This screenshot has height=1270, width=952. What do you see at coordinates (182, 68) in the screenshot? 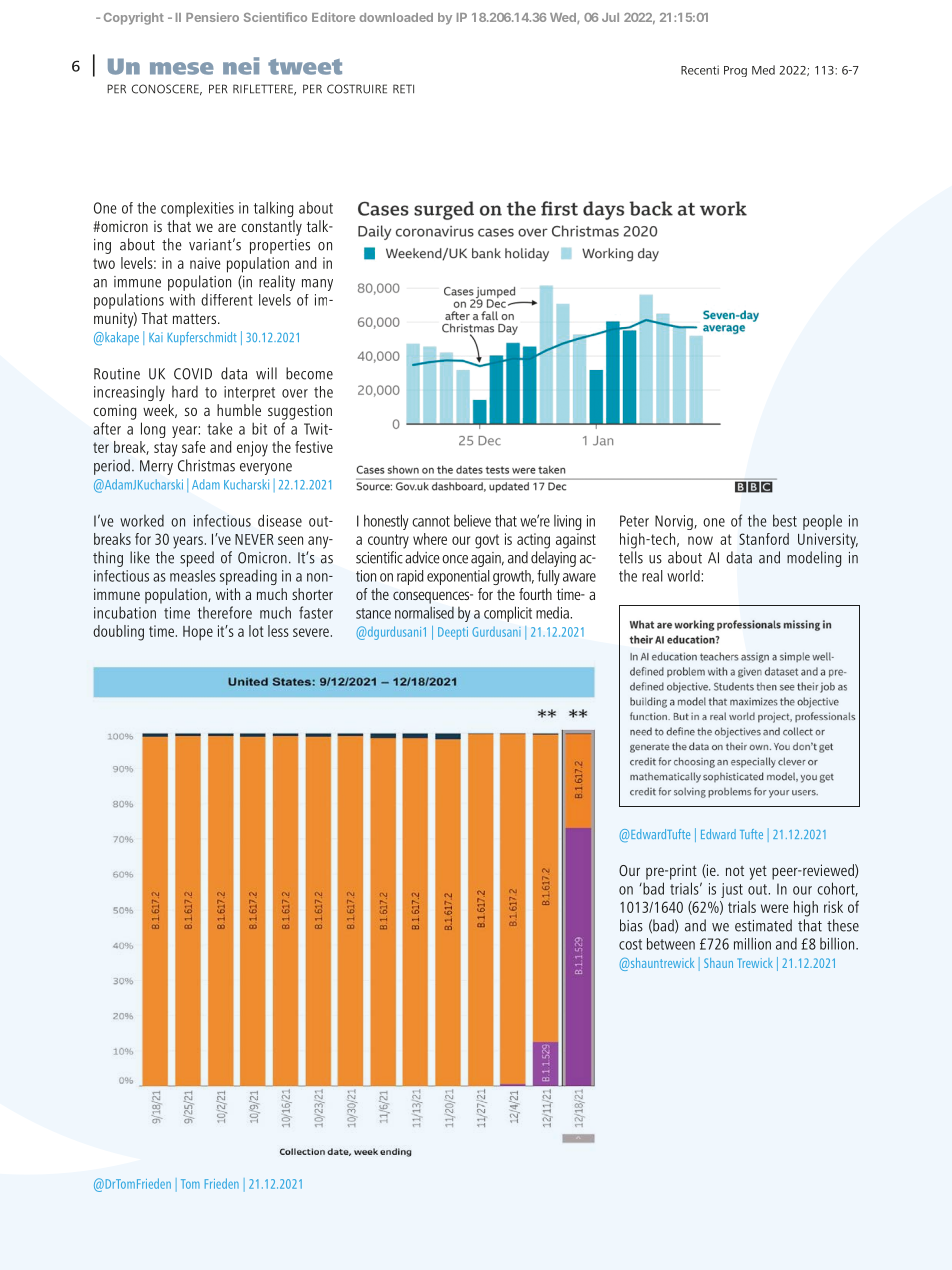
I see `mese` at bounding box center [182, 68].
